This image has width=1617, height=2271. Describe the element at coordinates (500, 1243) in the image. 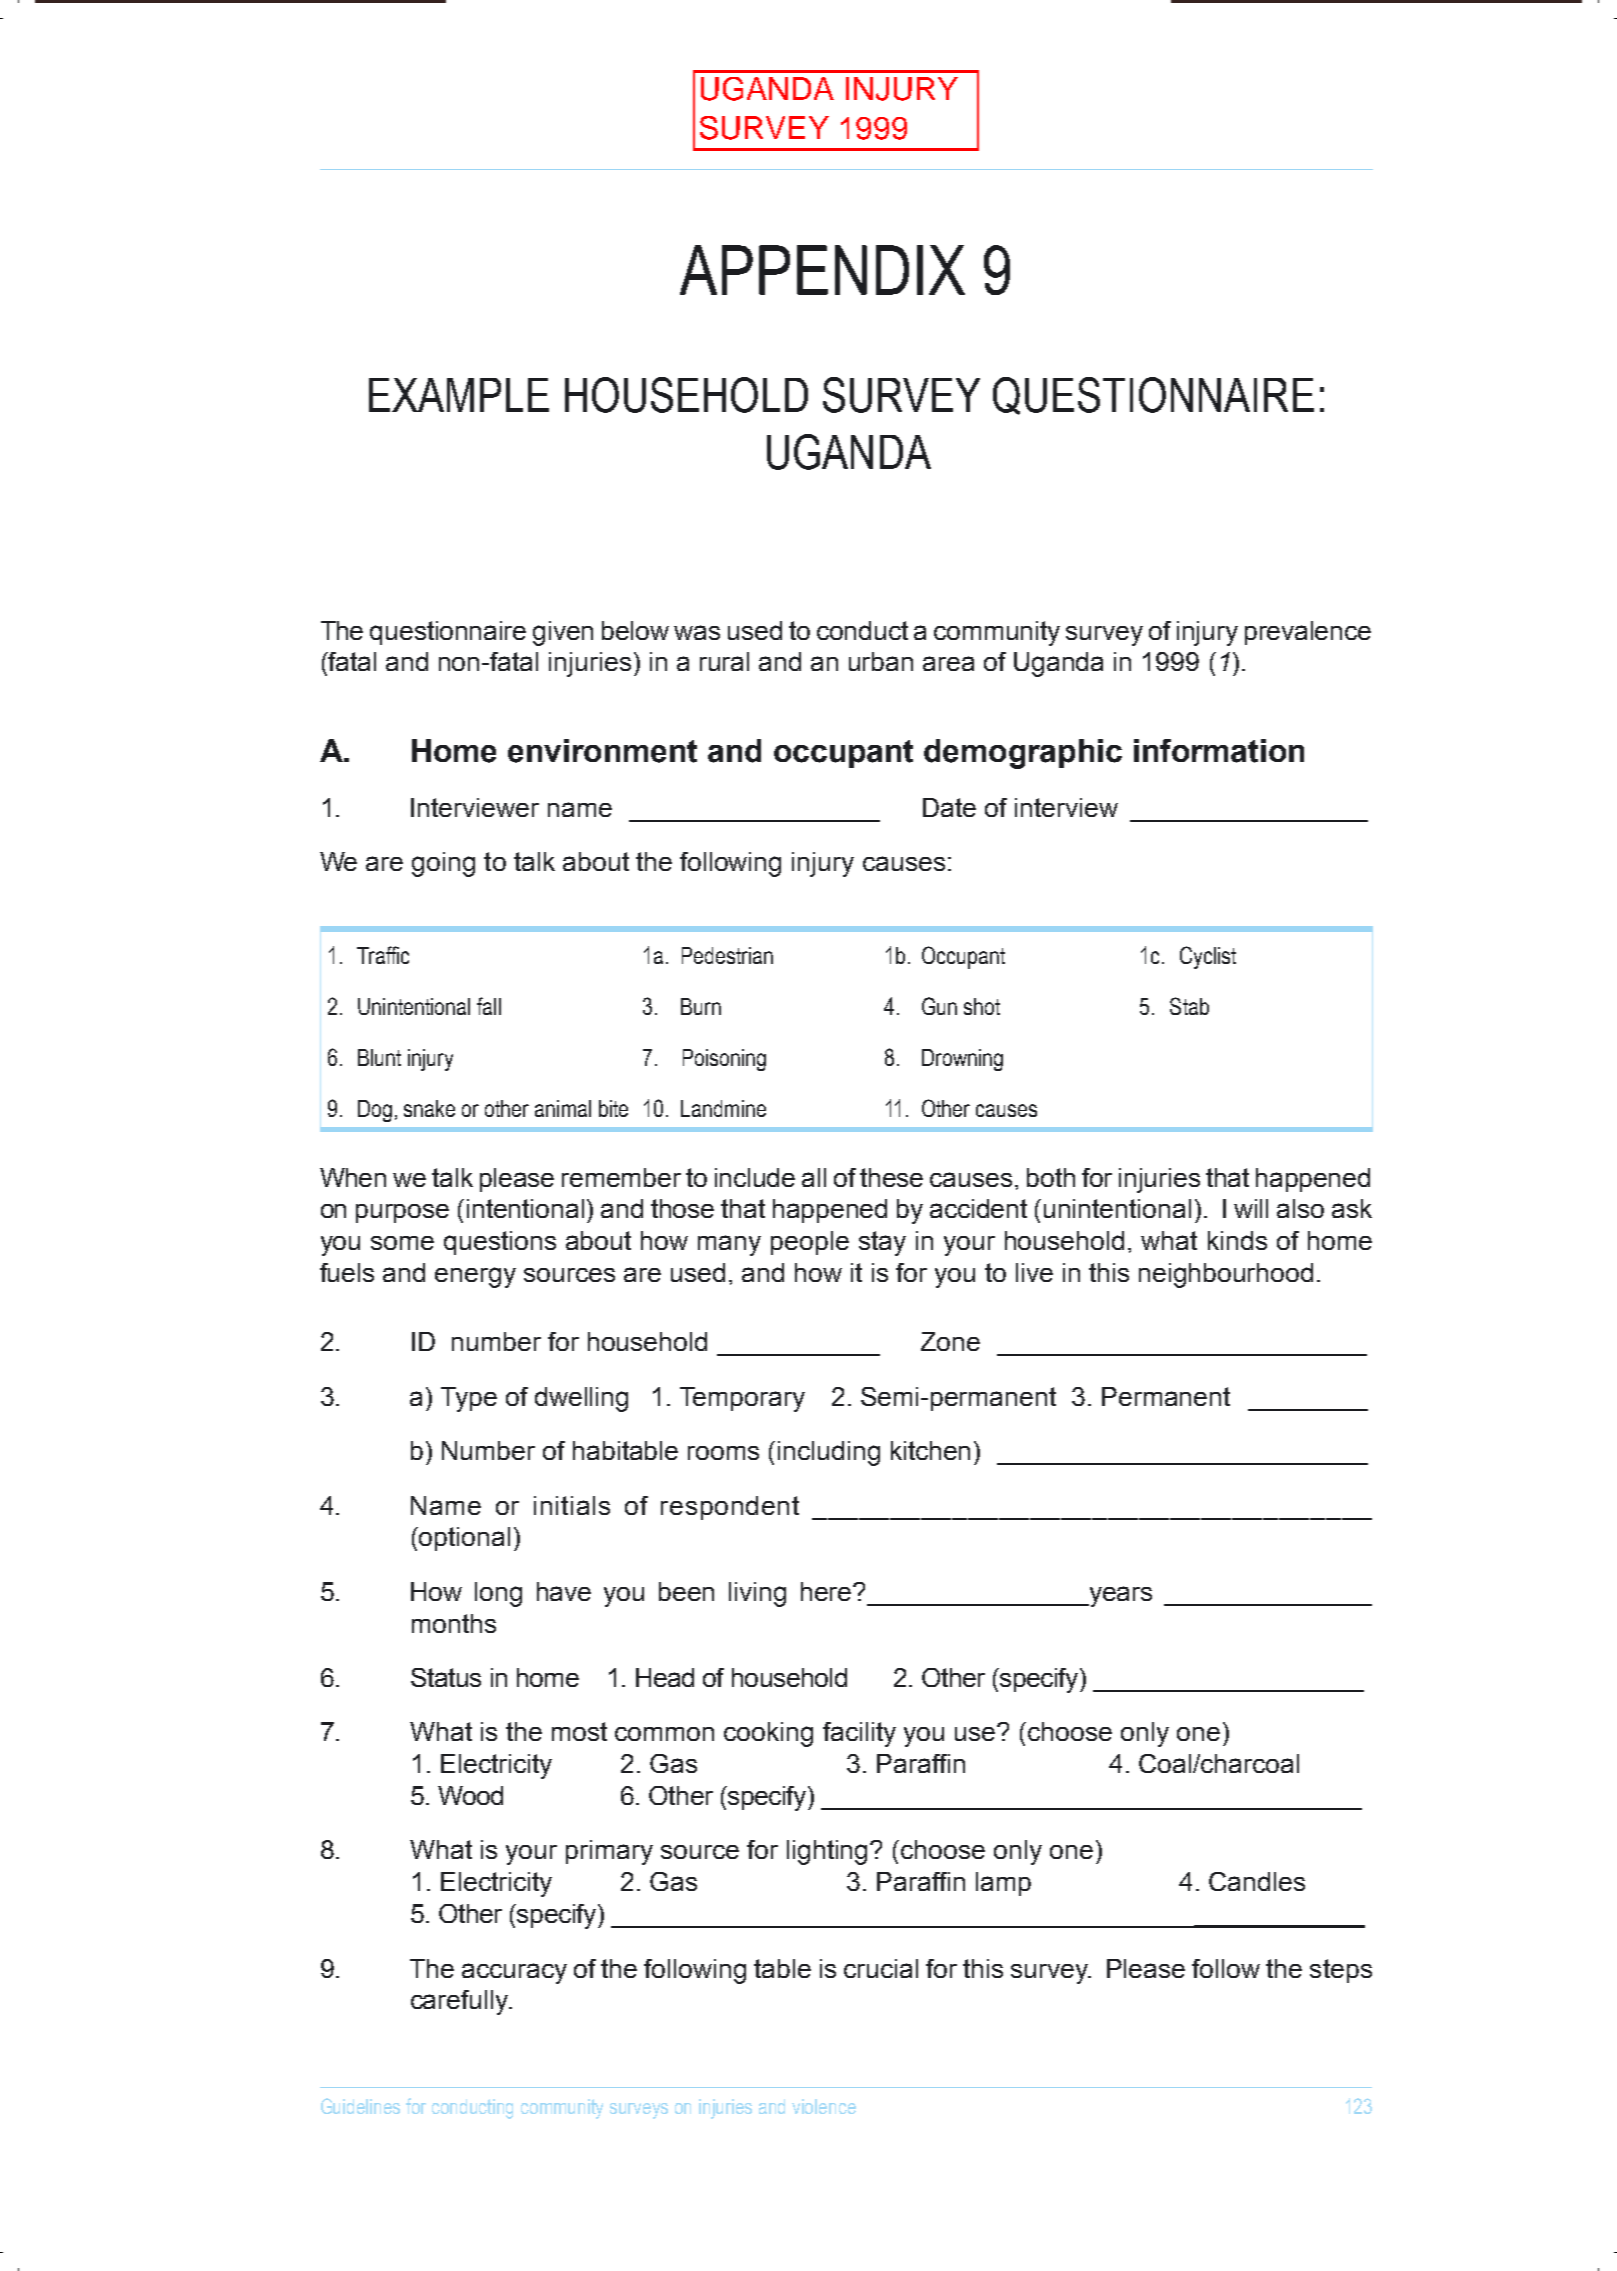

I see `questions` at that location.
